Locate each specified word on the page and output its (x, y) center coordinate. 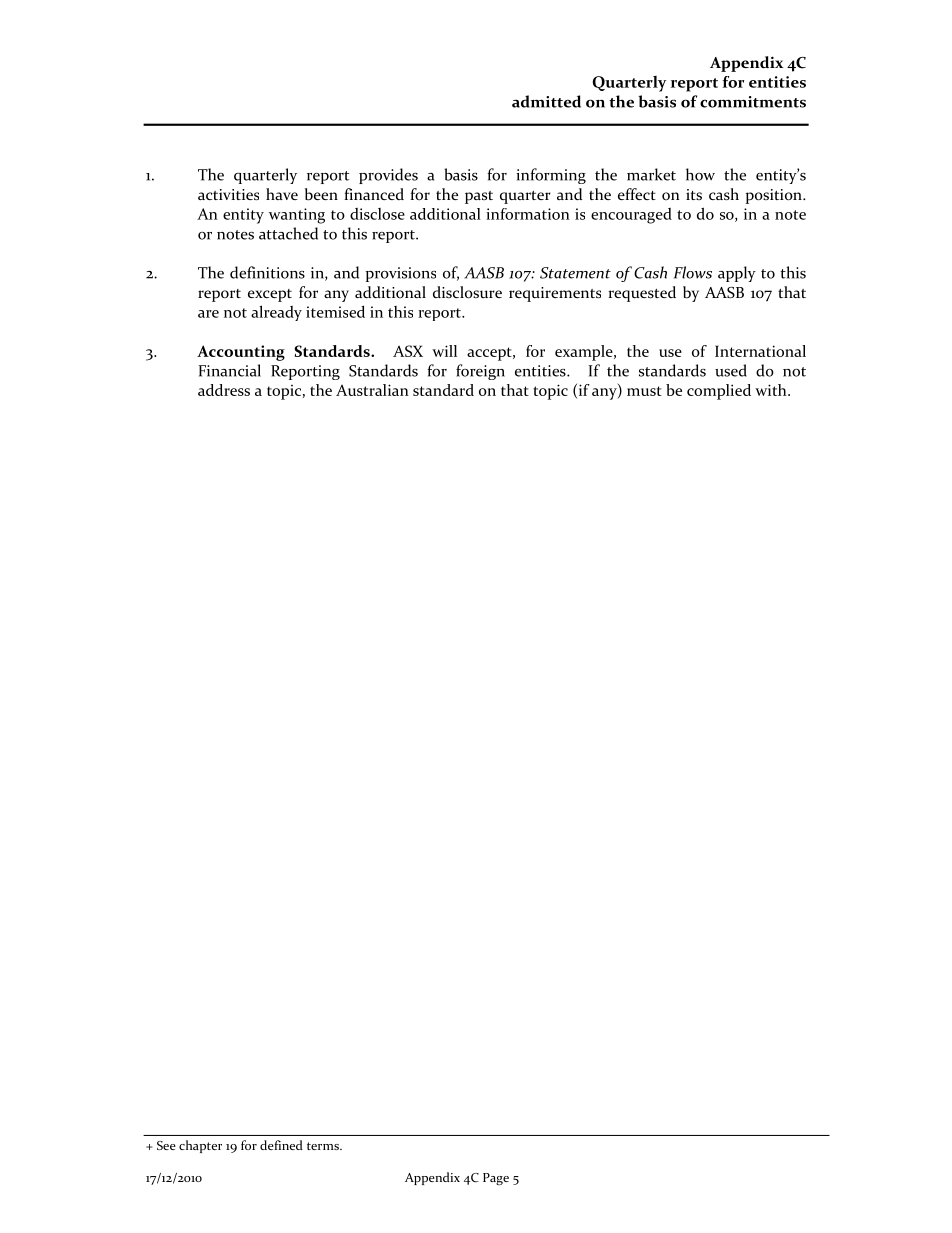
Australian (372, 390)
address (224, 390)
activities (228, 194)
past (479, 197)
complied (719, 392)
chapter (200, 1146)
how (700, 174)
